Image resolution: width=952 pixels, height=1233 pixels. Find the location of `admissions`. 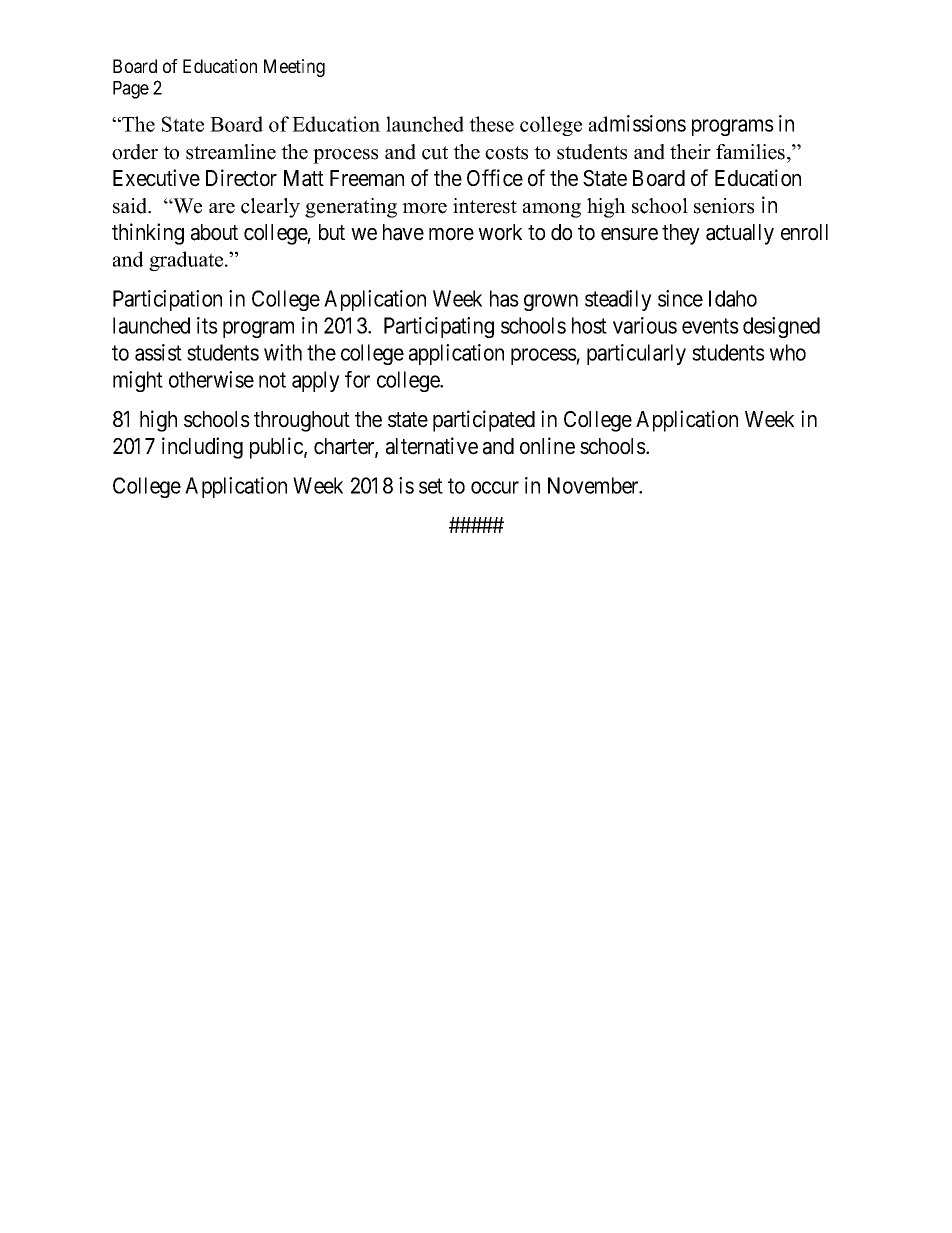

admissions is located at coordinates (637, 123).
